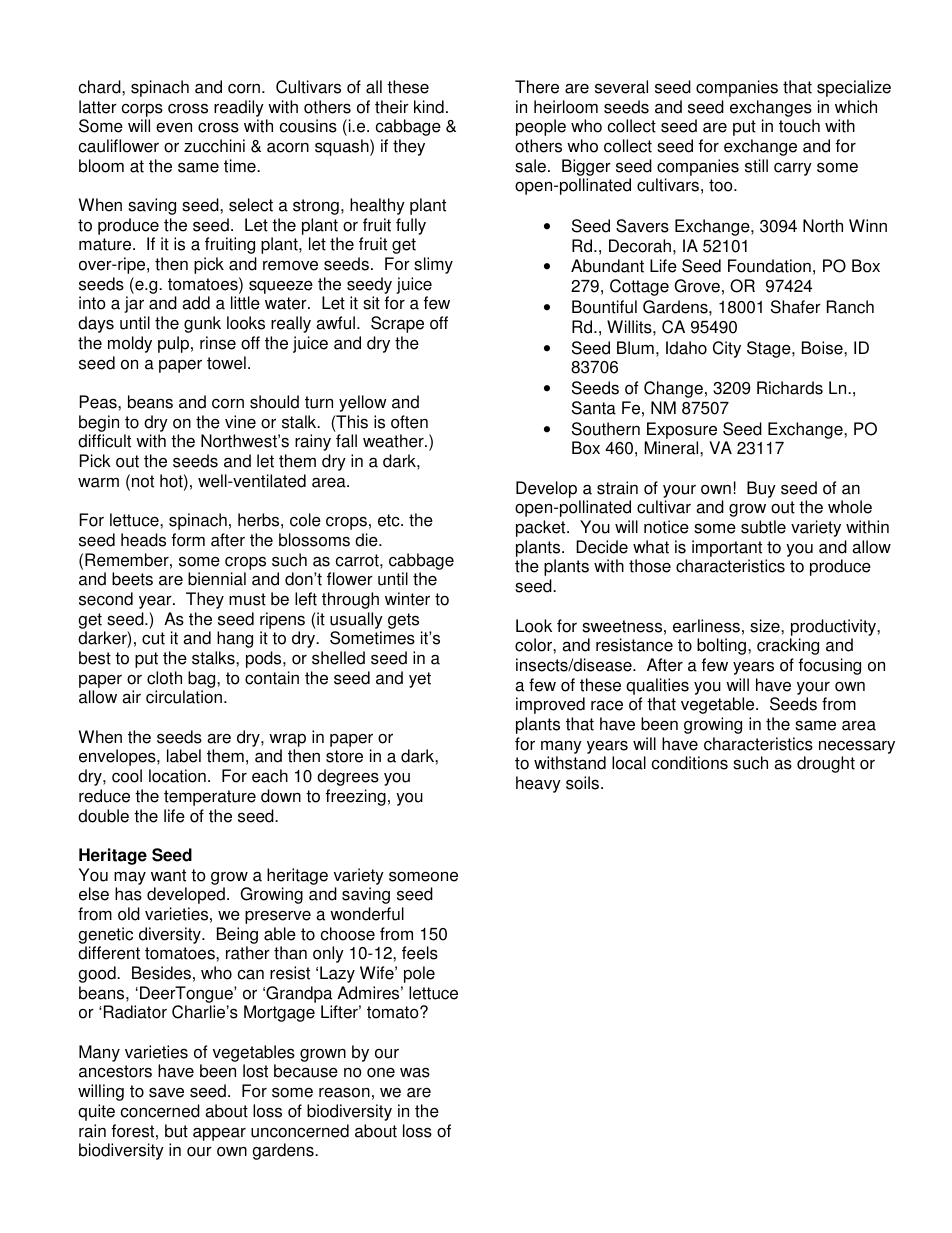  What do you see at coordinates (799, 126) in the screenshot?
I see `touch` at bounding box center [799, 126].
